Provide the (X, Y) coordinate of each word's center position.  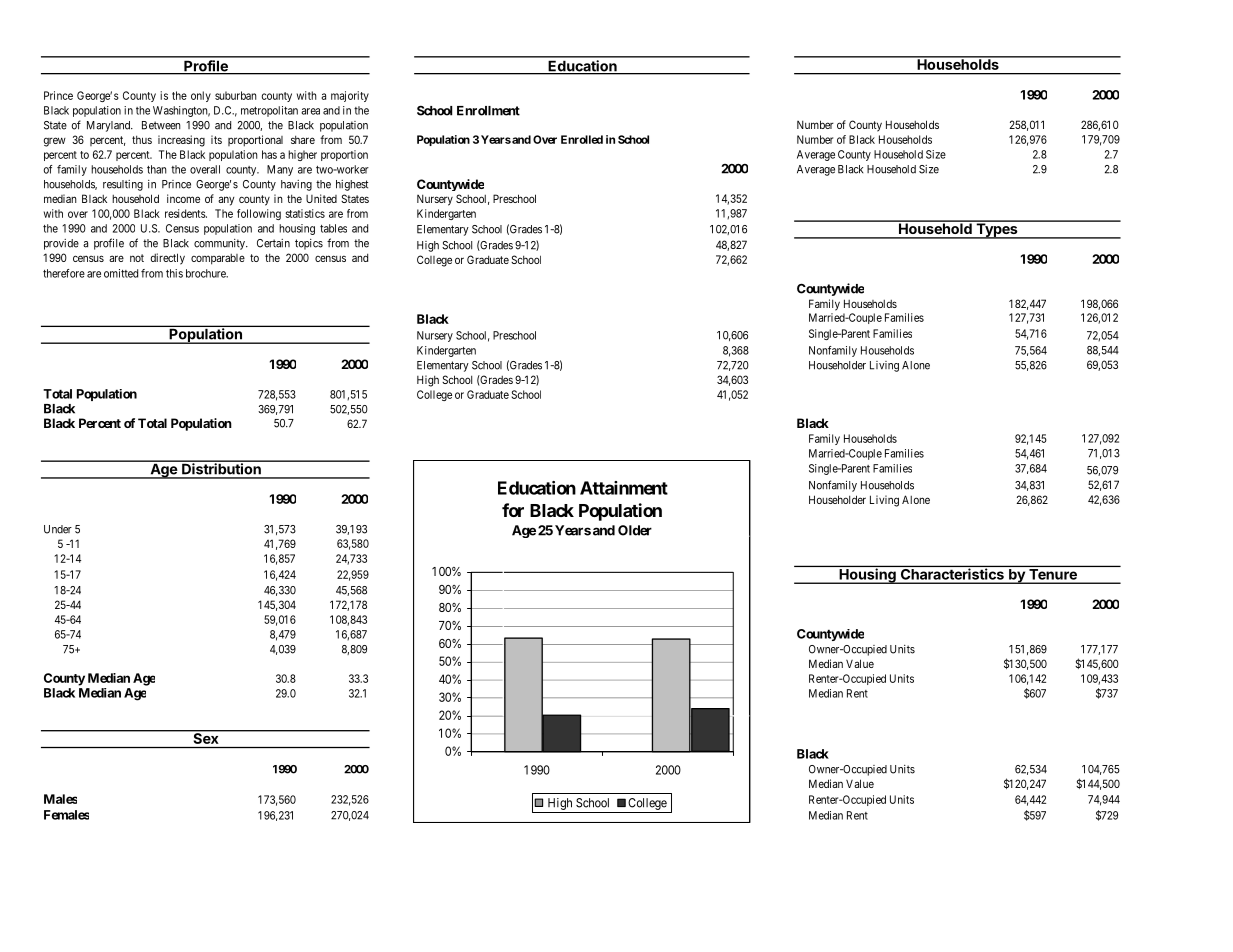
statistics (305, 213)
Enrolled (582, 139)
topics (309, 244)
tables (333, 228)
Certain (273, 243)
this (174, 273)
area (310, 111)
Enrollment (488, 111)
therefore (64, 273)
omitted (121, 273)
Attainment (624, 488)
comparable (218, 259)
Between (161, 125)
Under (58, 529)
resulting (123, 185)
